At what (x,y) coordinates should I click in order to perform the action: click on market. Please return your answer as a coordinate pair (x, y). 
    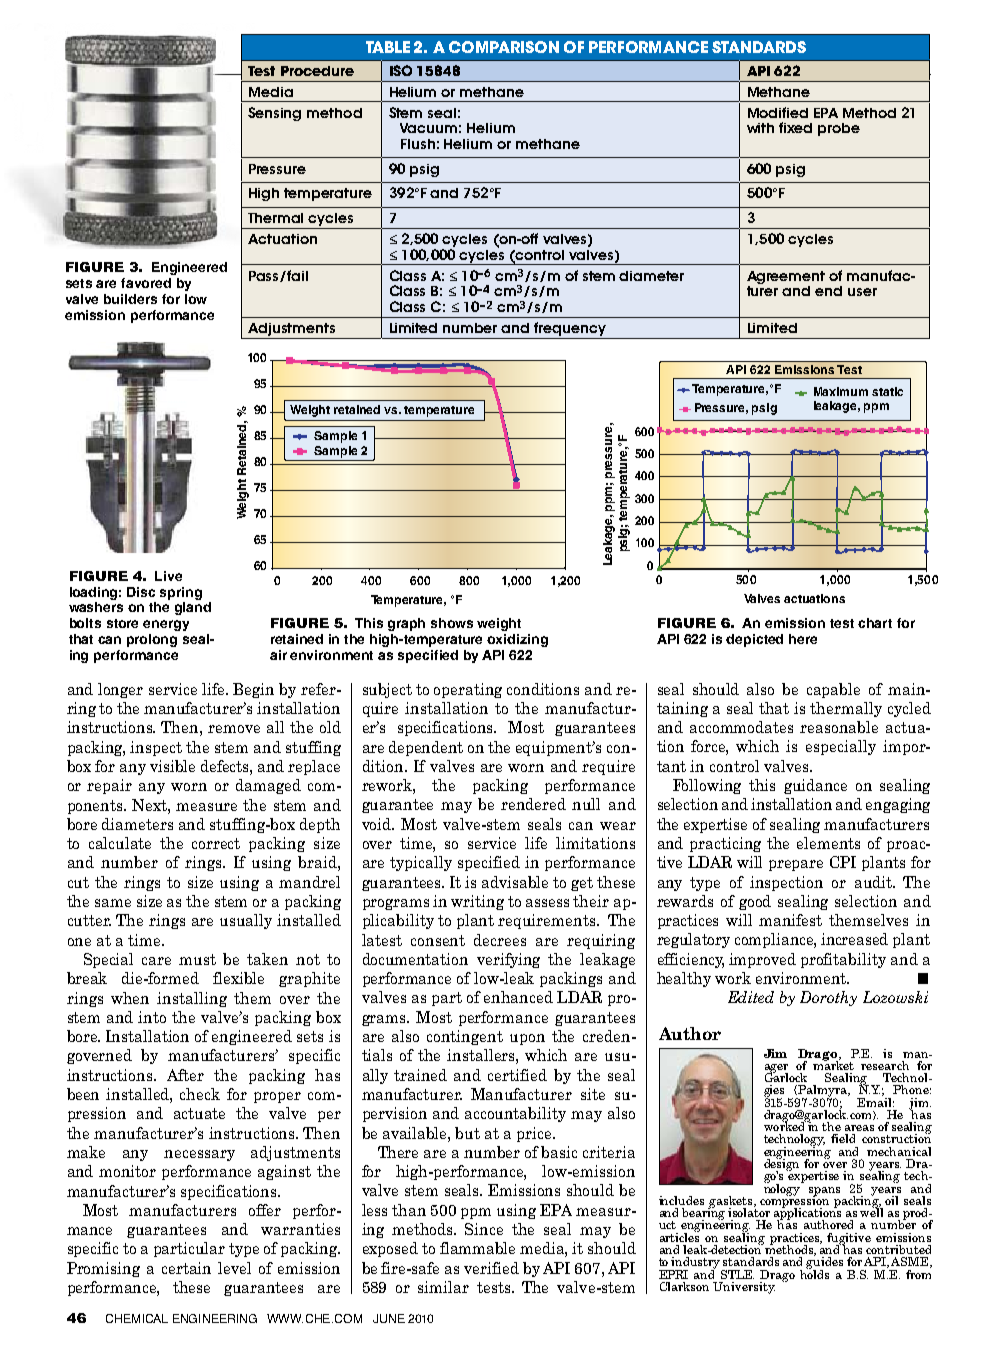
    Looking at the image, I should click on (833, 1064).
